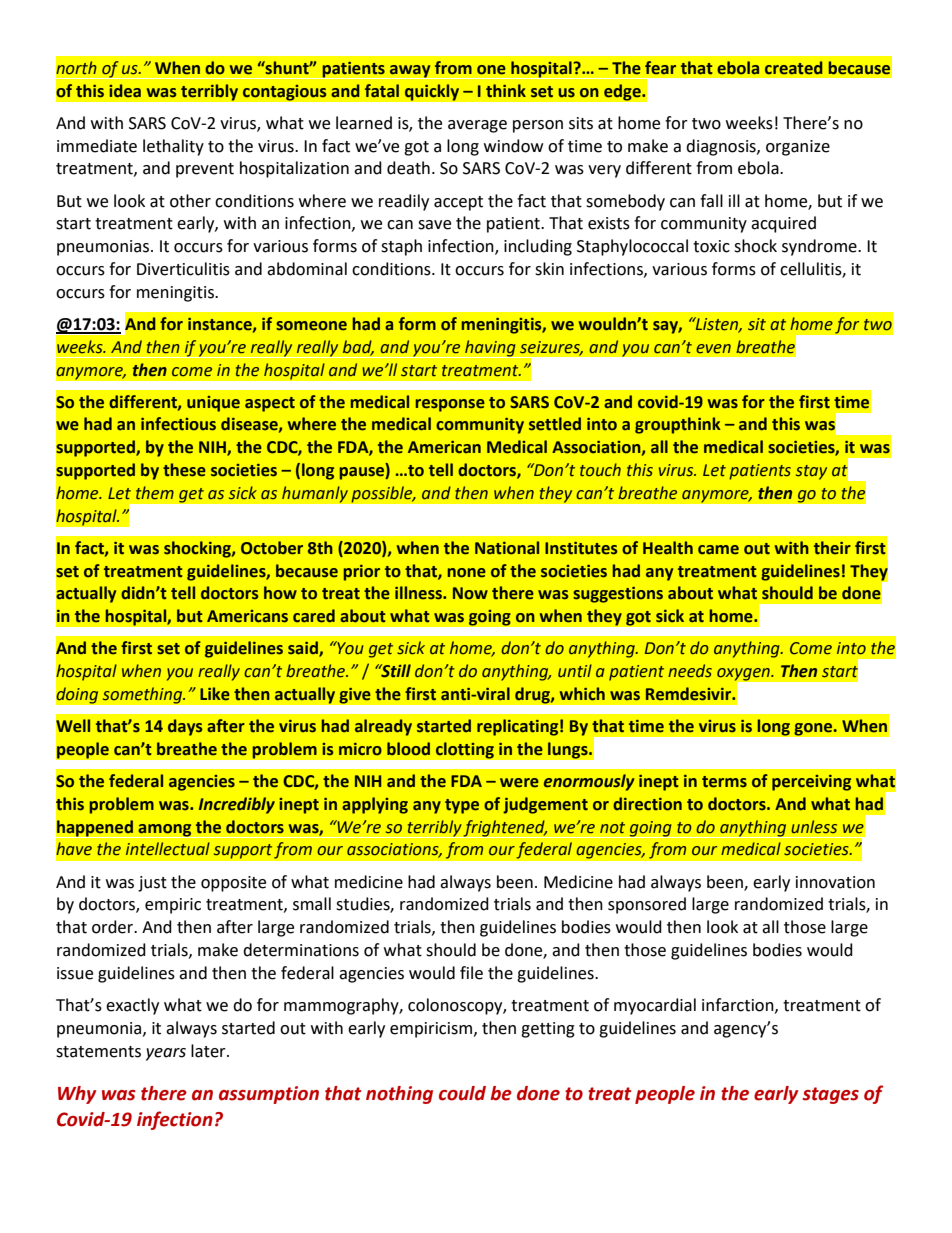 The image size is (952, 1233). Describe the element at coordinates (467, 573) in the screenshot. I see `none` at that location.
